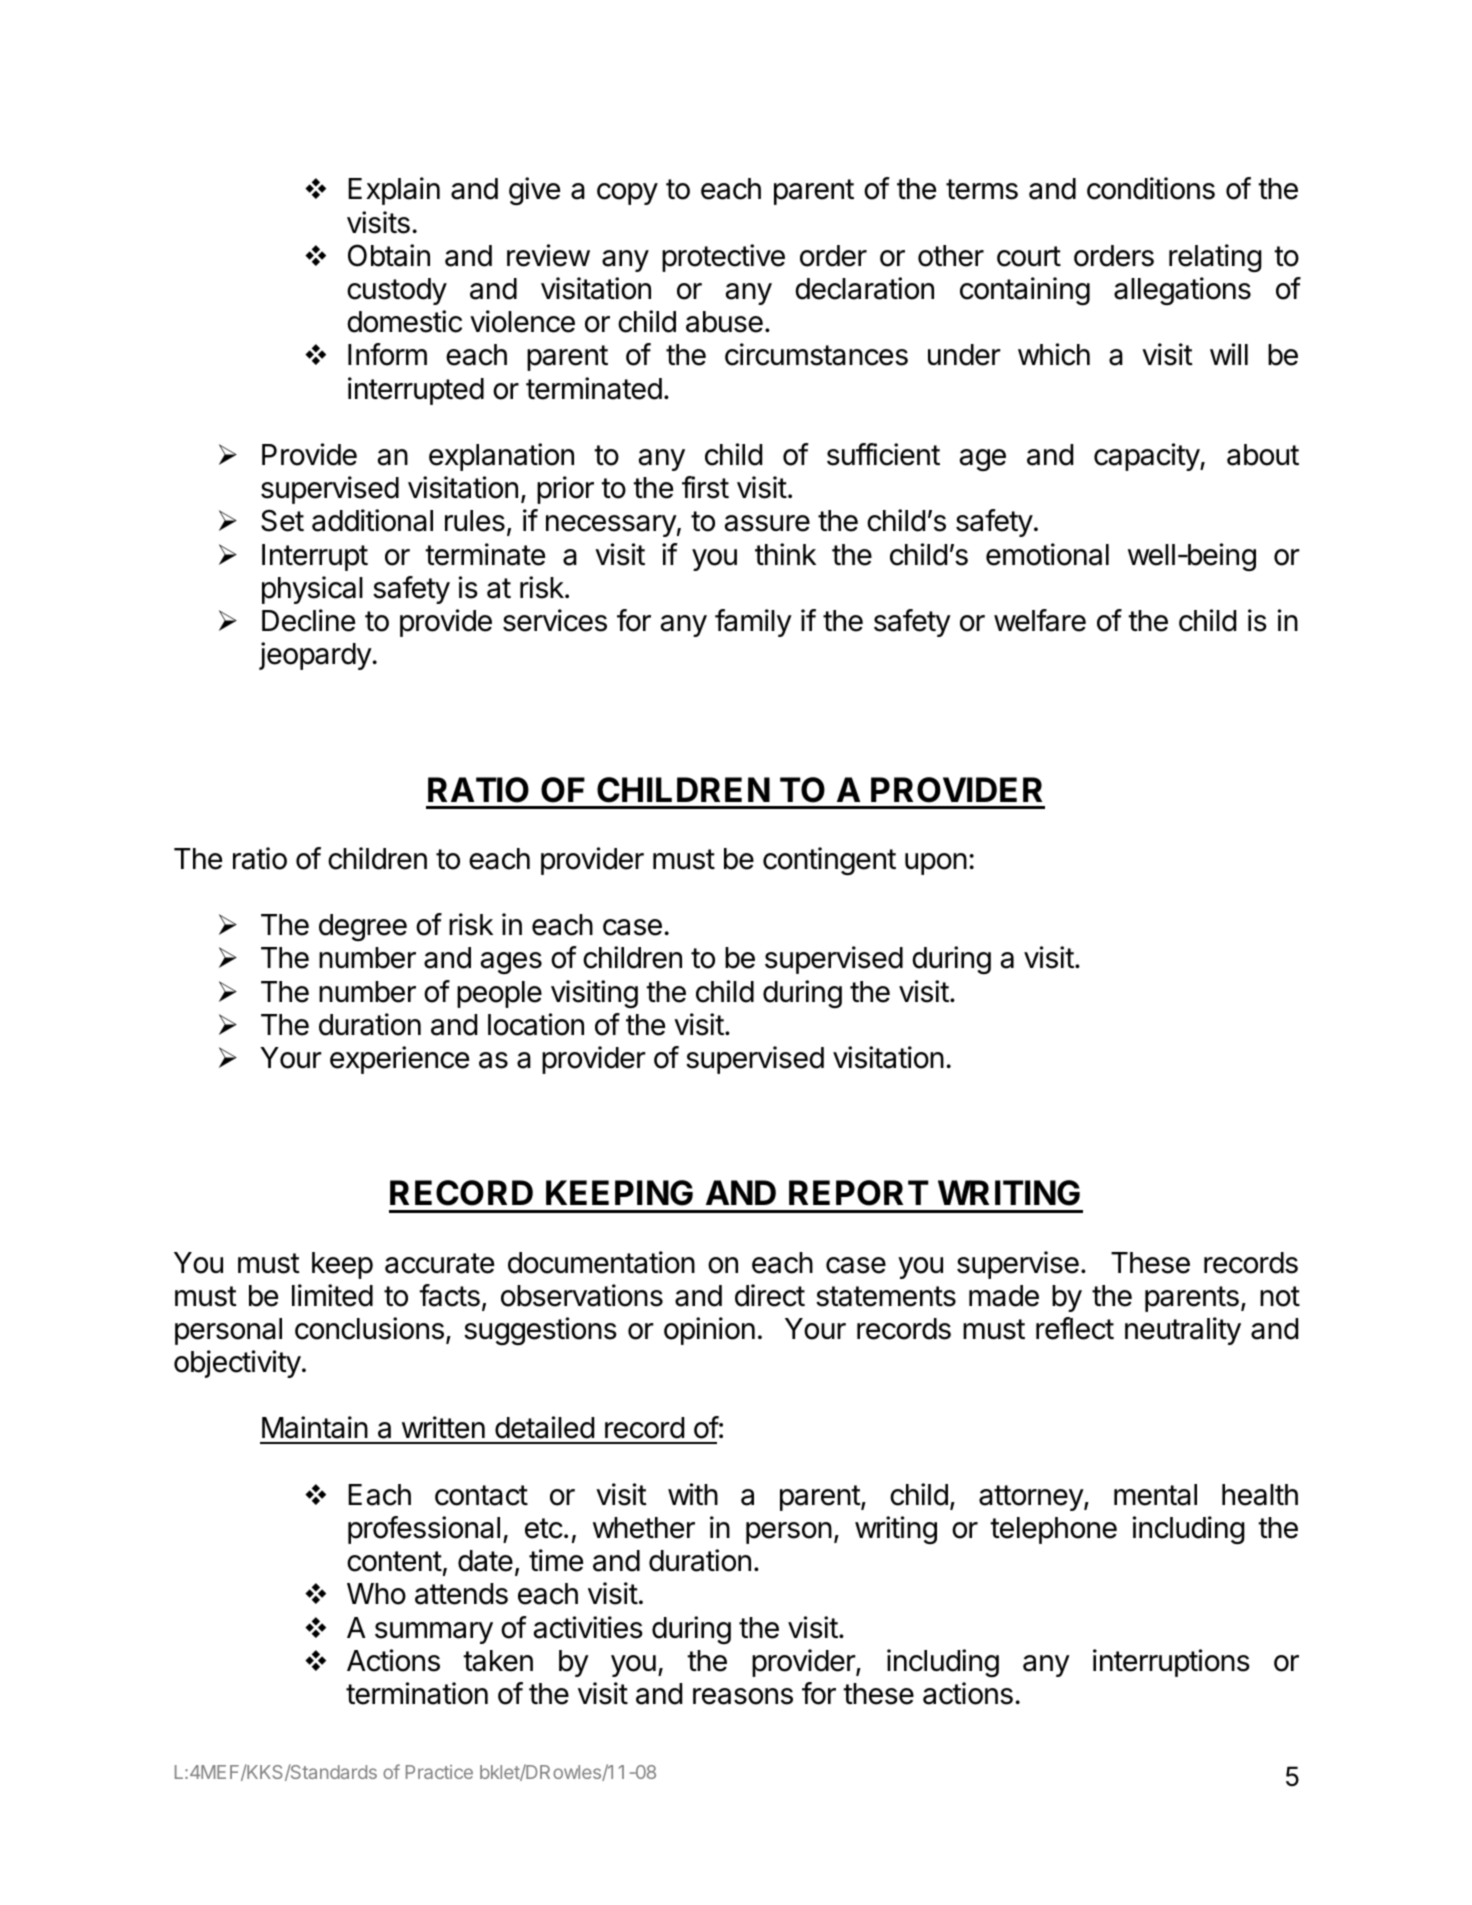 This screenshot has height=1905, width=1472. What do you see at coordinates (1151, 188) in the screenshot?
I see `conditions` at bounding box center [1151, 188].
